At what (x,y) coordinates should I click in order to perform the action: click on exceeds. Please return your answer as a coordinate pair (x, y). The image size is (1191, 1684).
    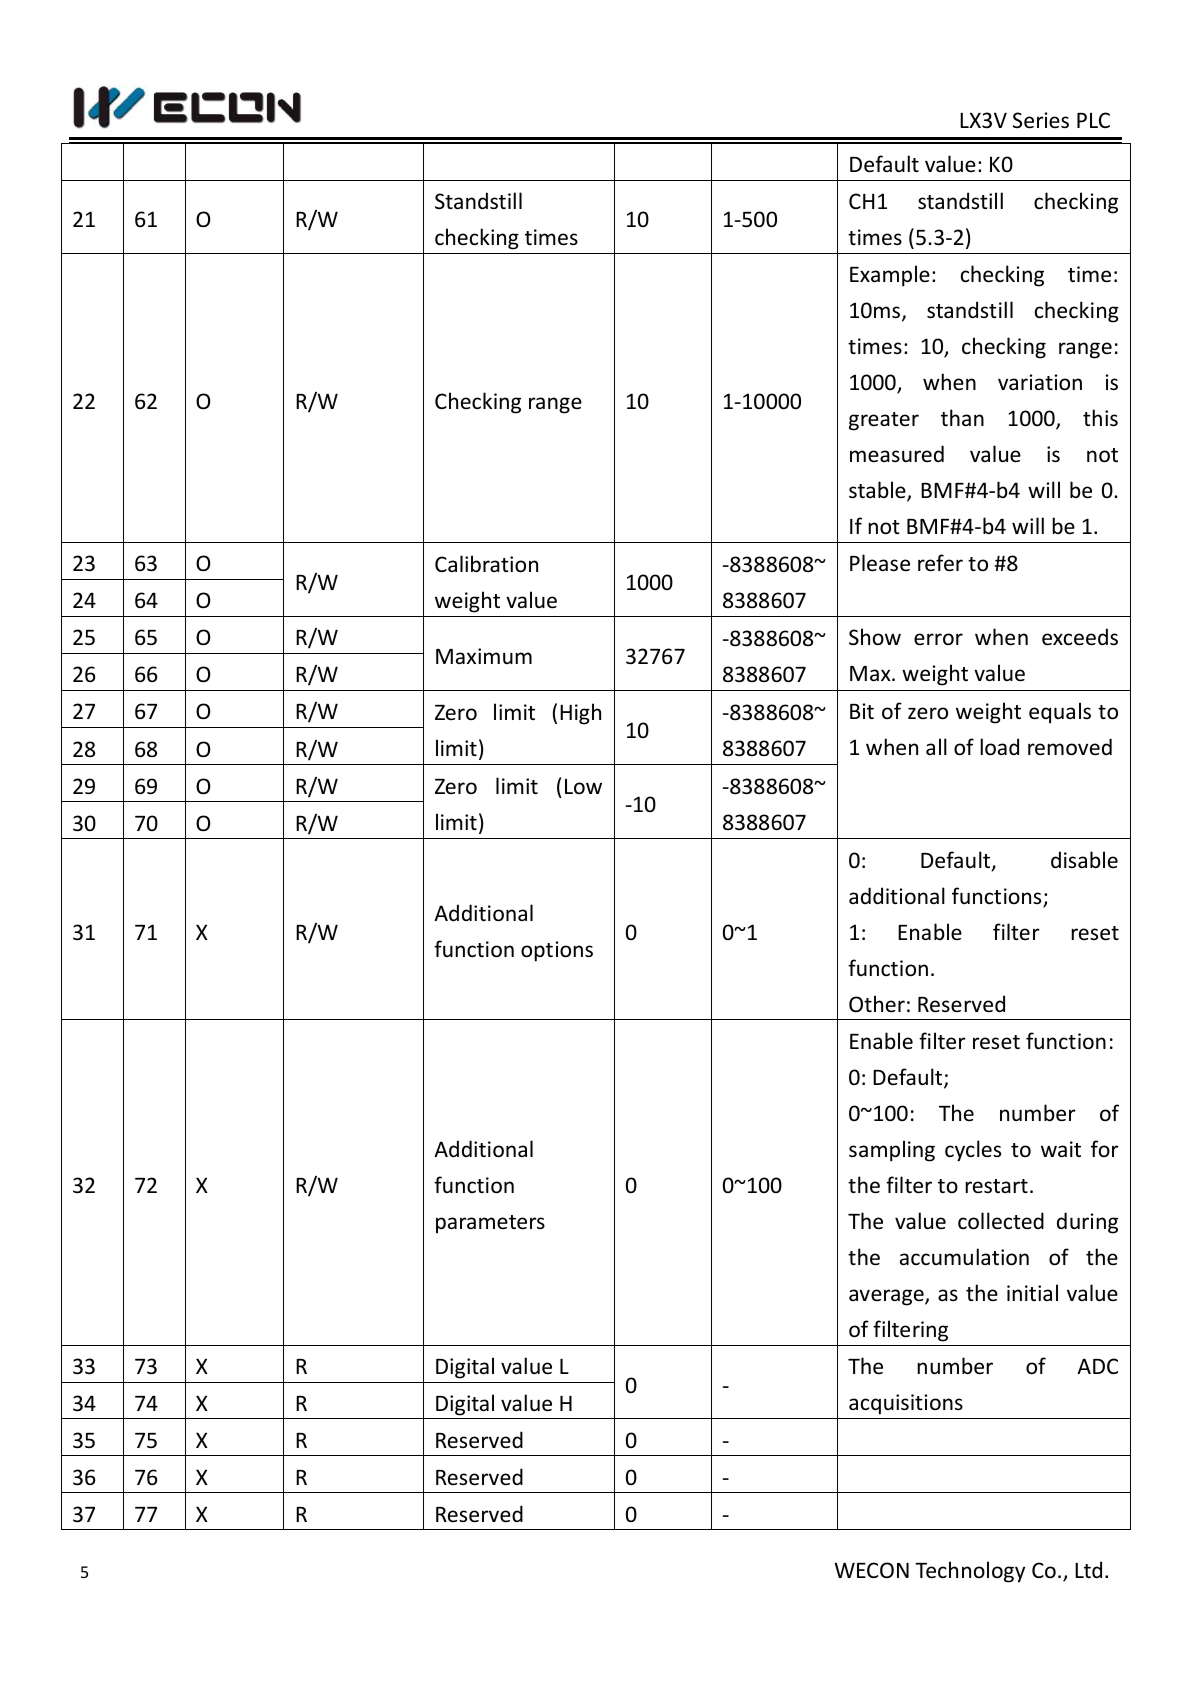
    Looking at the image, I should click on (1080, 637).
